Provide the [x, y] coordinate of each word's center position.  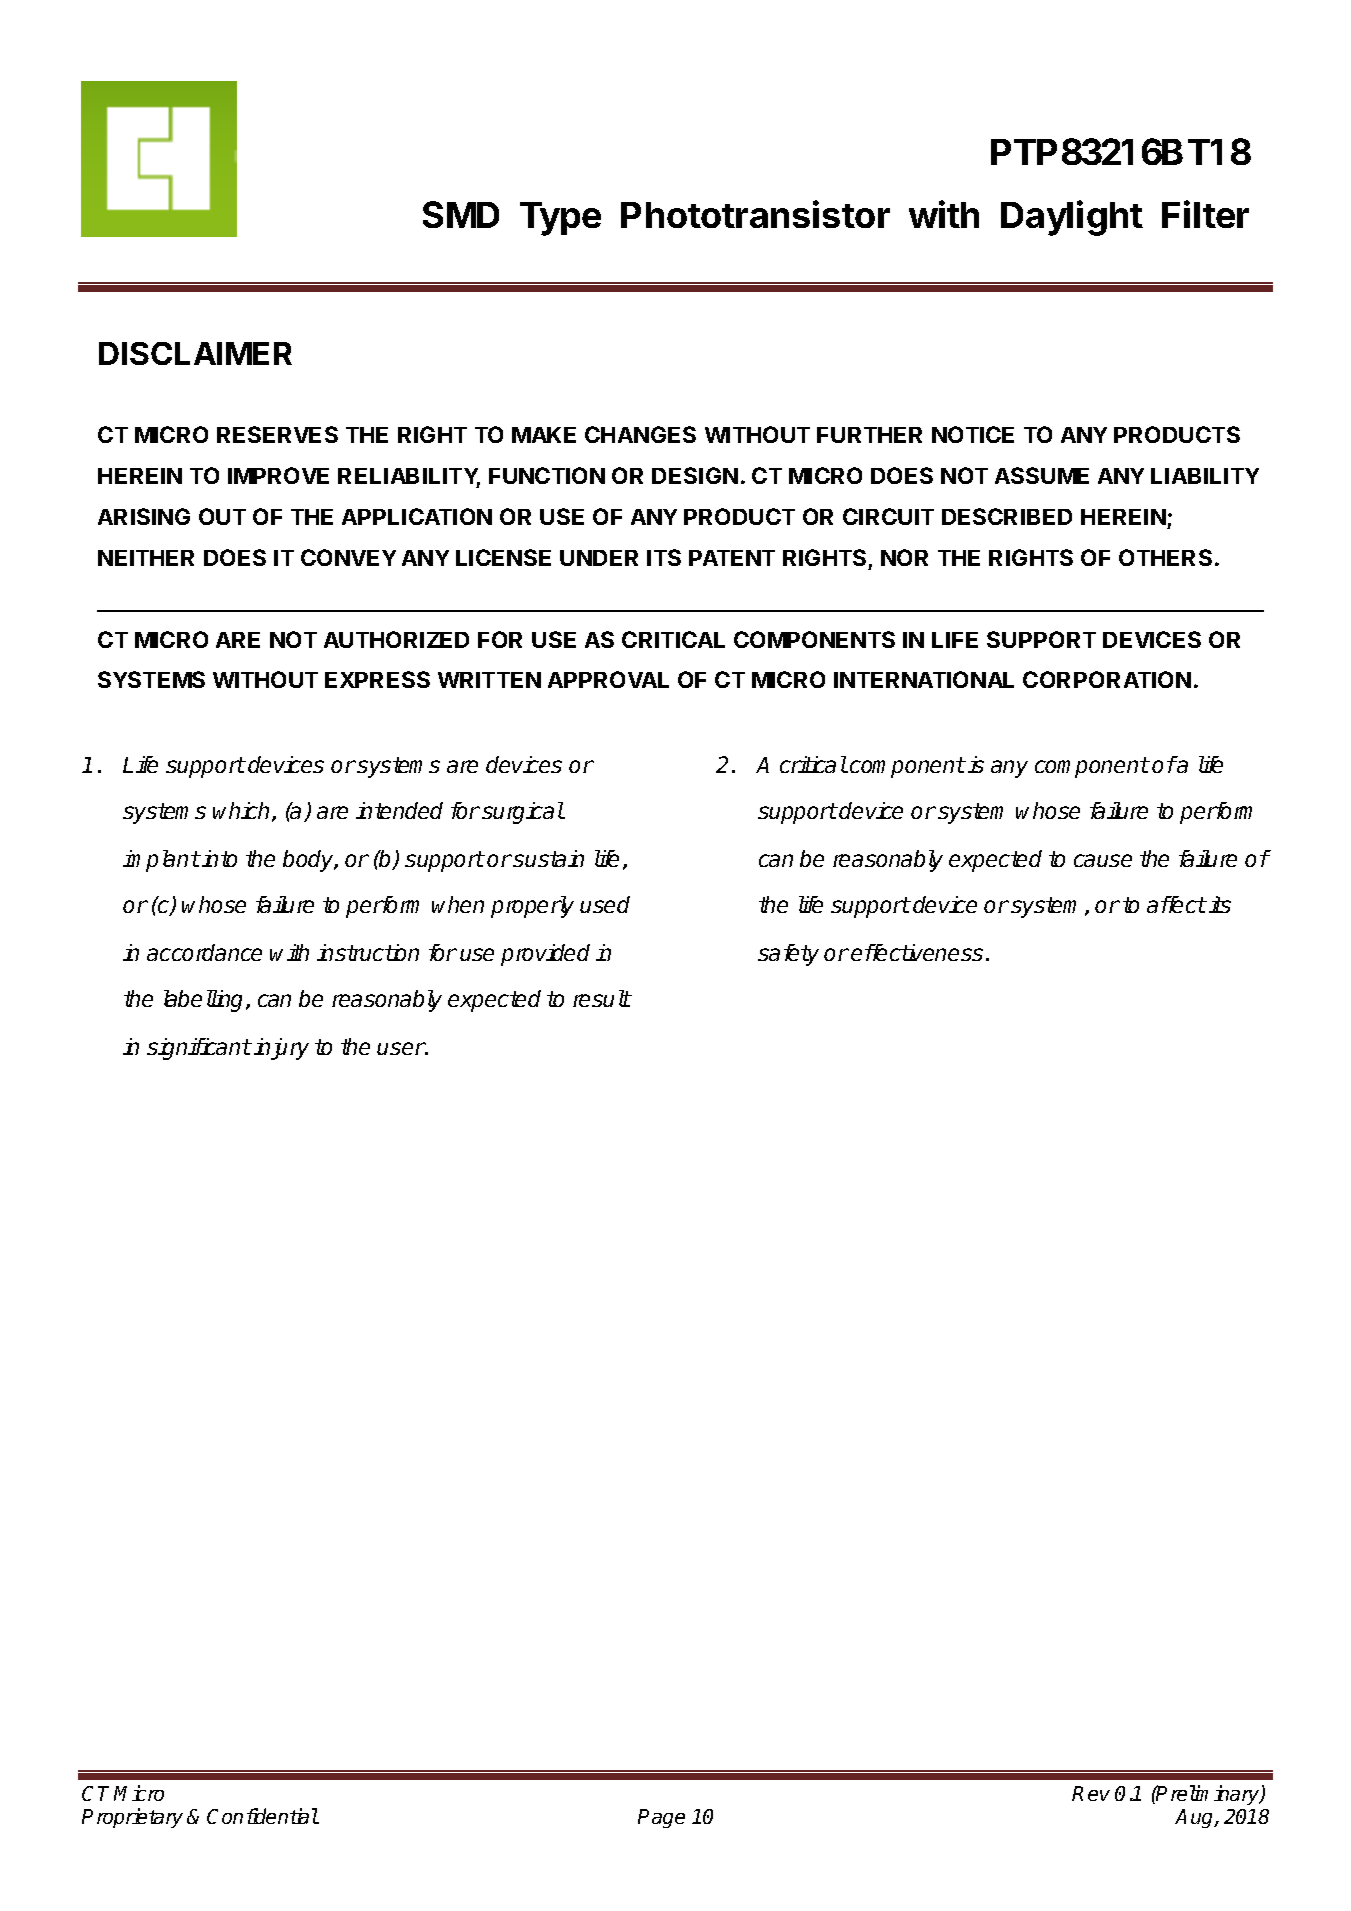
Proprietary [132, 1818]
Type [560, 219]
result [602, 998]
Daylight [1072, 218]
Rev [1091, 1793]
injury [281, 1049]
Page [661, 1818]
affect [1176, 904]
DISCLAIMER [195, 353]
